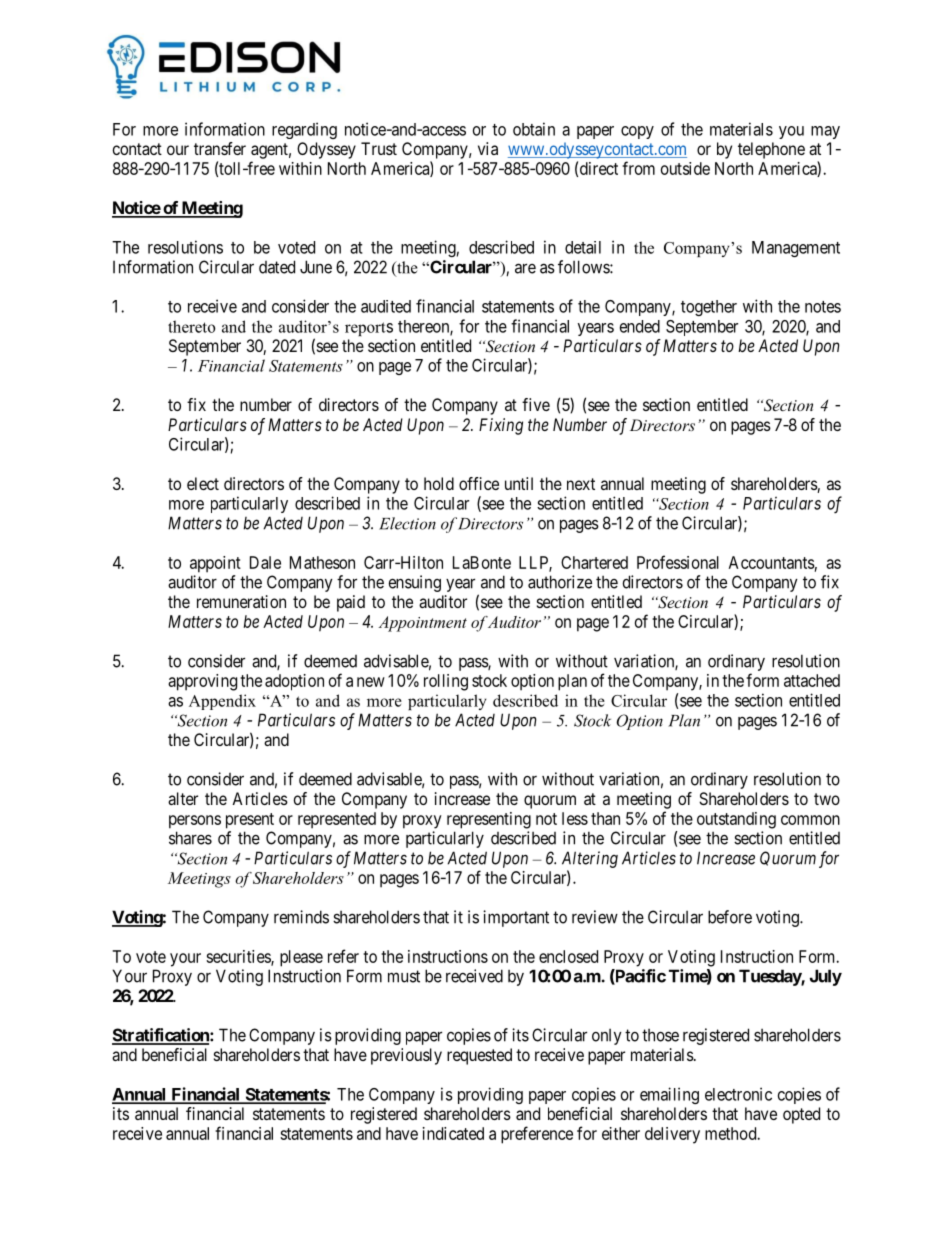  Describe the element at coordinates (406, 1056) in the screenshot. I see `previously` at that location.
